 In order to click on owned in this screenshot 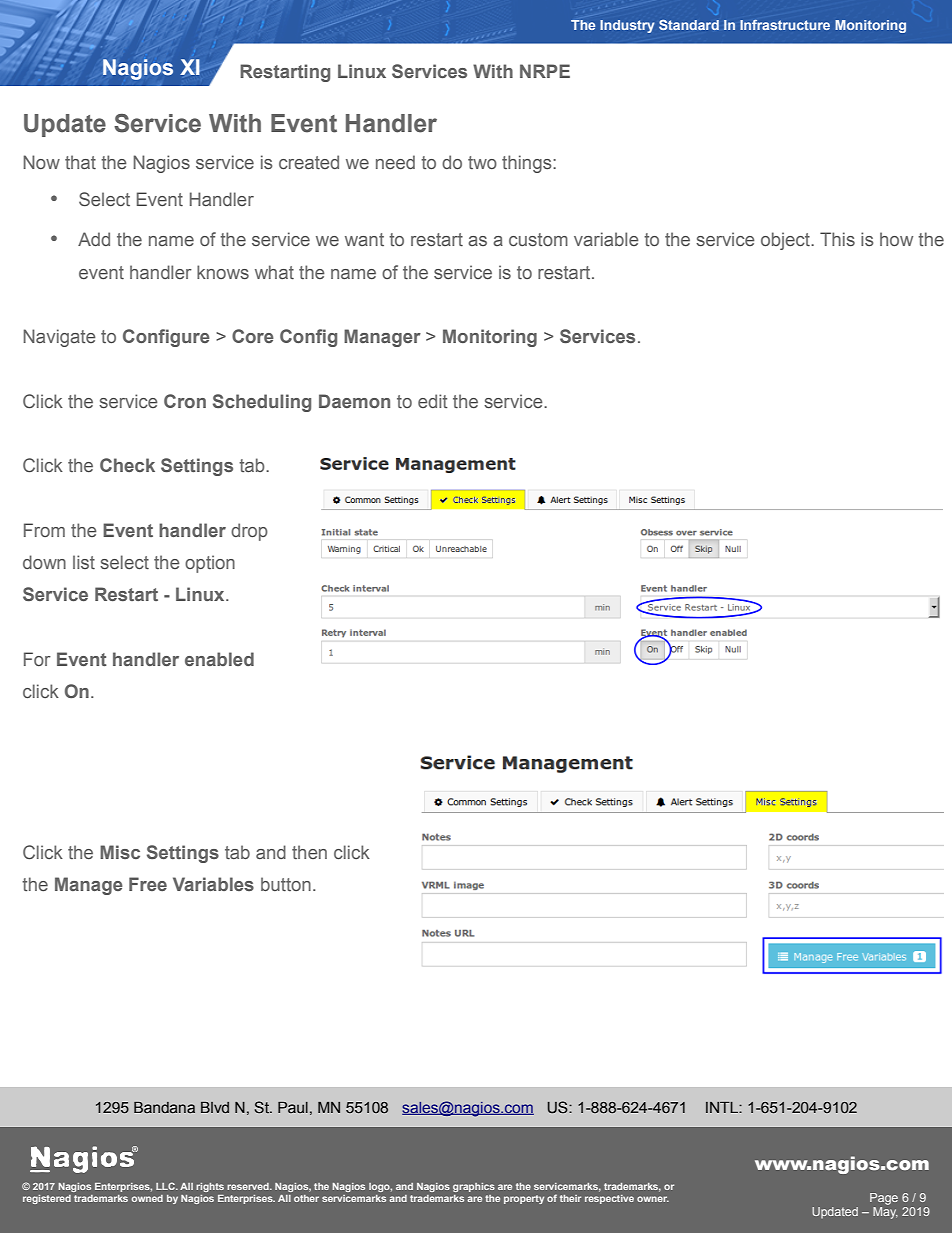, I will do `click(147, 1198)`.
